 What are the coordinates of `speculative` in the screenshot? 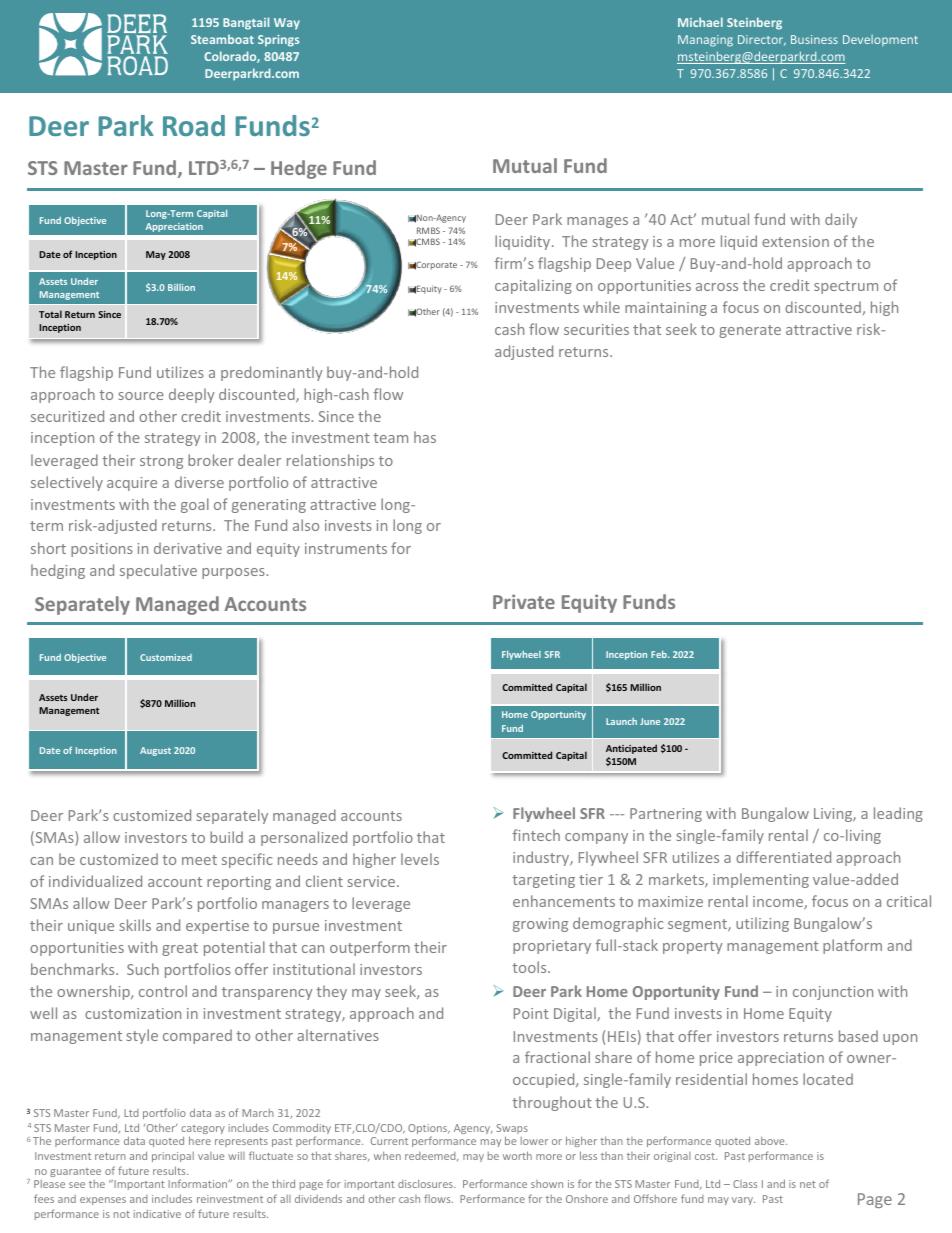 It's located at (158, 571).
